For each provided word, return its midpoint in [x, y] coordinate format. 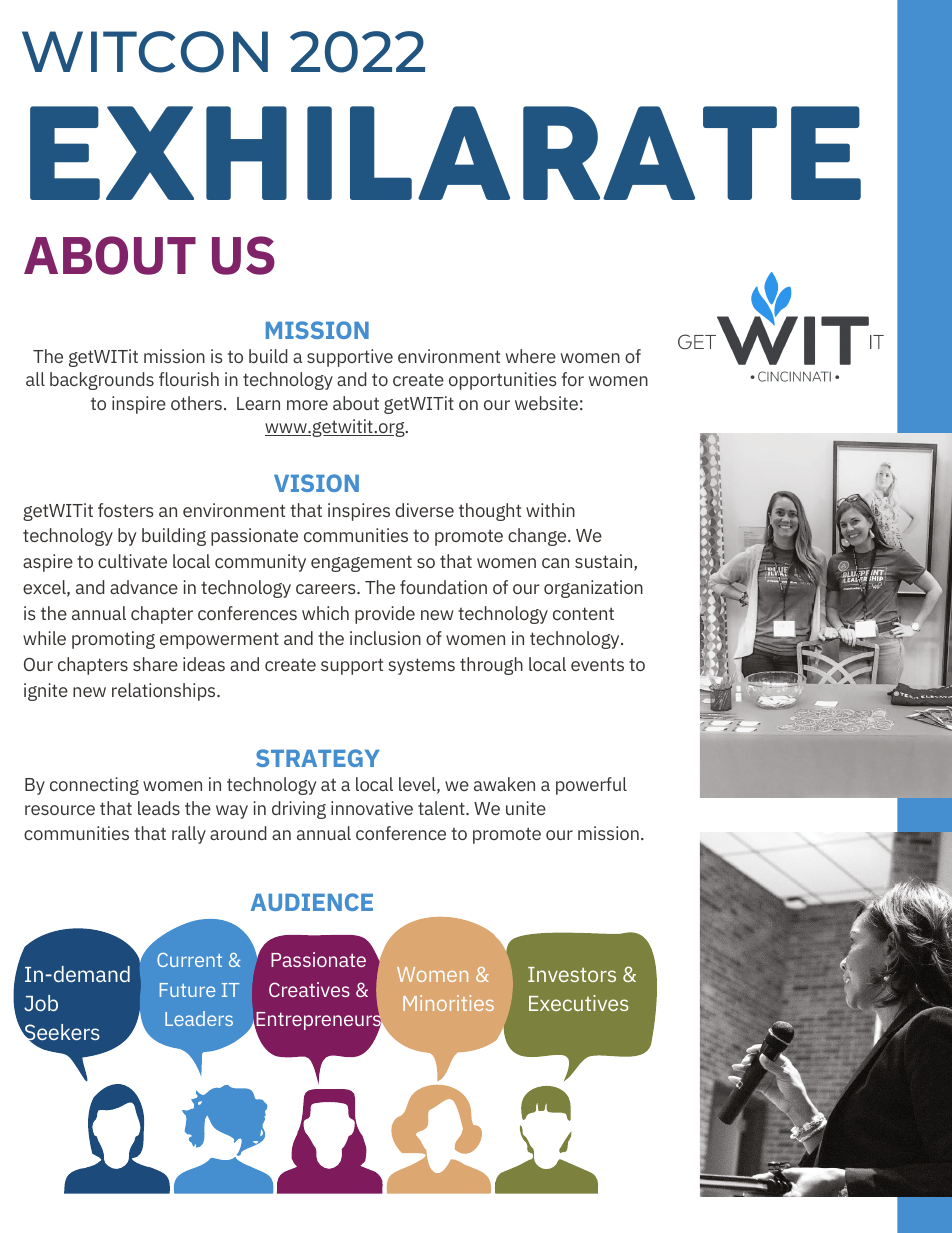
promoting [113, 640]
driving [299, 810]
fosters [126, 510]
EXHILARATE [445, 153]
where [531, 356]
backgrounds [102, 381]
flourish [189, 379]
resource [60, 810]
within [550, 510]
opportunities [502, 381]
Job [41, 1003]
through [491, 666]
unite [526, 808]
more [307, 405]
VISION [316, 483]
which [325, 613]
